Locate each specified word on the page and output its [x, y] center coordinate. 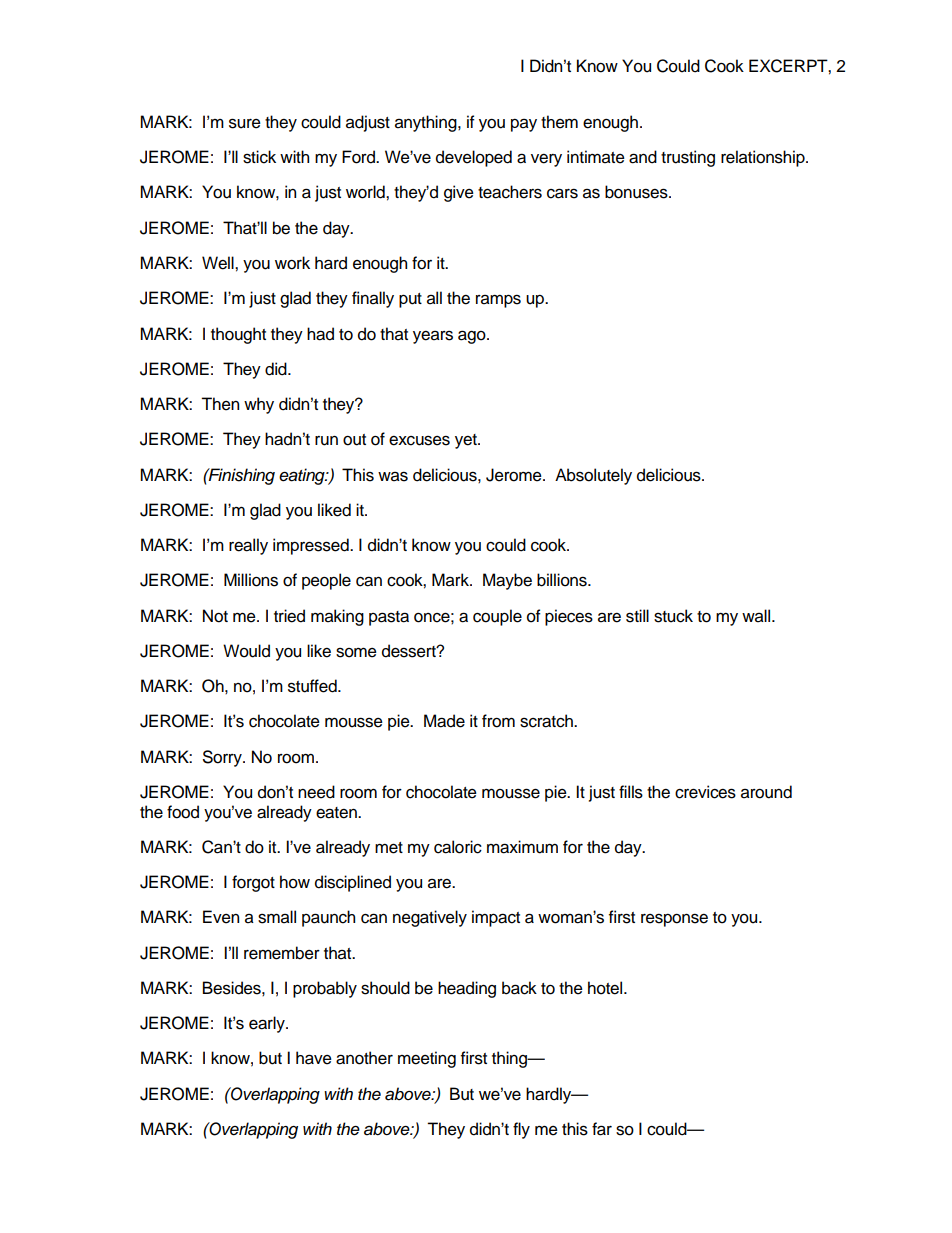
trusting [688, 158]
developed [474, 158]
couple [497, 617]
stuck [673, 616]
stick [259, 157]
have [314, 1058]
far [602, 1129]
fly [521, 1130]
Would [246, 651]
